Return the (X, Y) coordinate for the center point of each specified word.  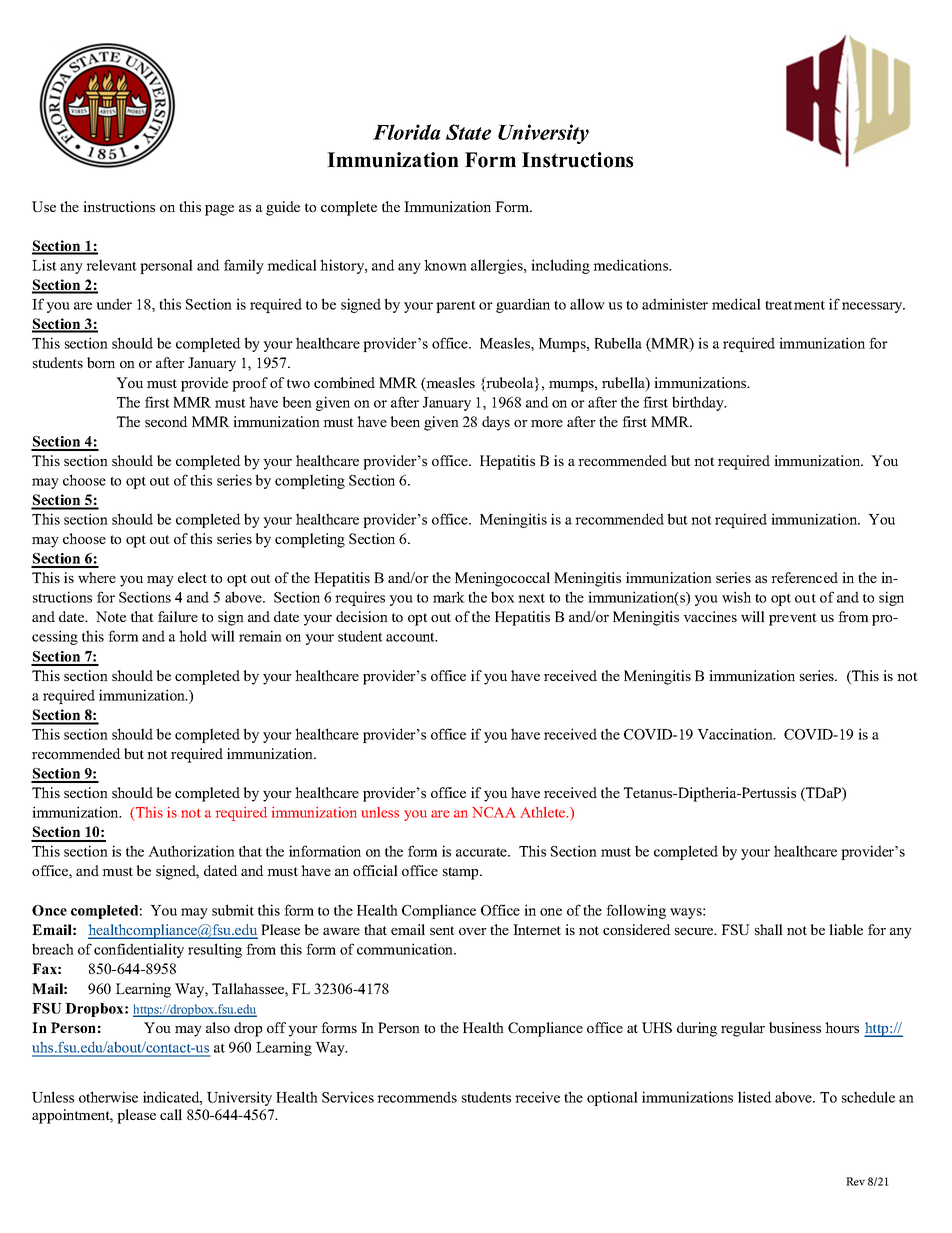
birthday (699, 403)
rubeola (510, 384)
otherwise (108, 1097)
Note (111, 616)
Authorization (191, 851)
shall (769, 929)
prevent (793, 619)
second (166, 421)
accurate (482, 852)
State (468, 132)
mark (449, 597)
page (219, 210)
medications (632, 265)
